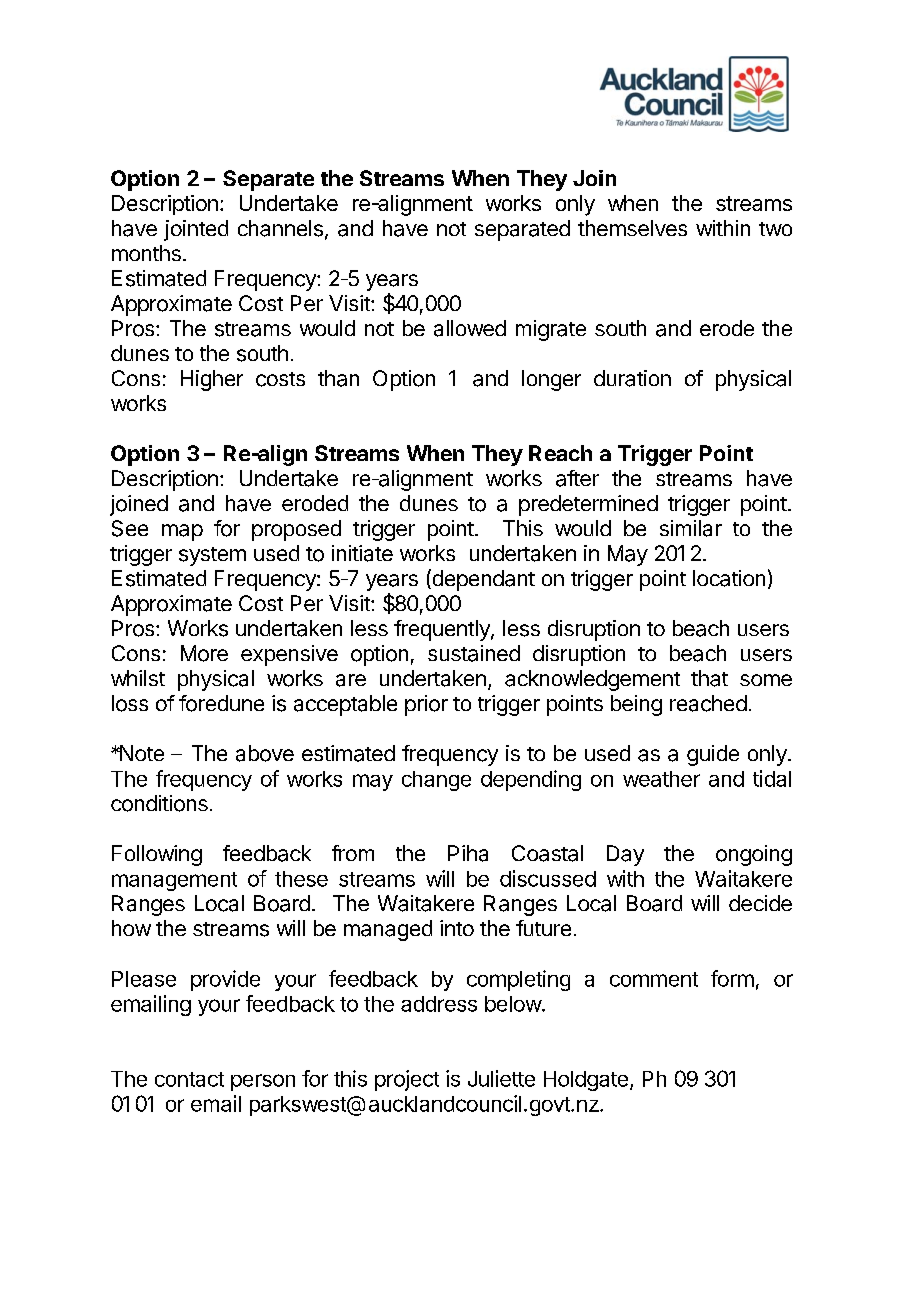 This document has width=924, height=1308. Describe the element at coordinates (407, 1080) in the document. I see `project` at that location.
